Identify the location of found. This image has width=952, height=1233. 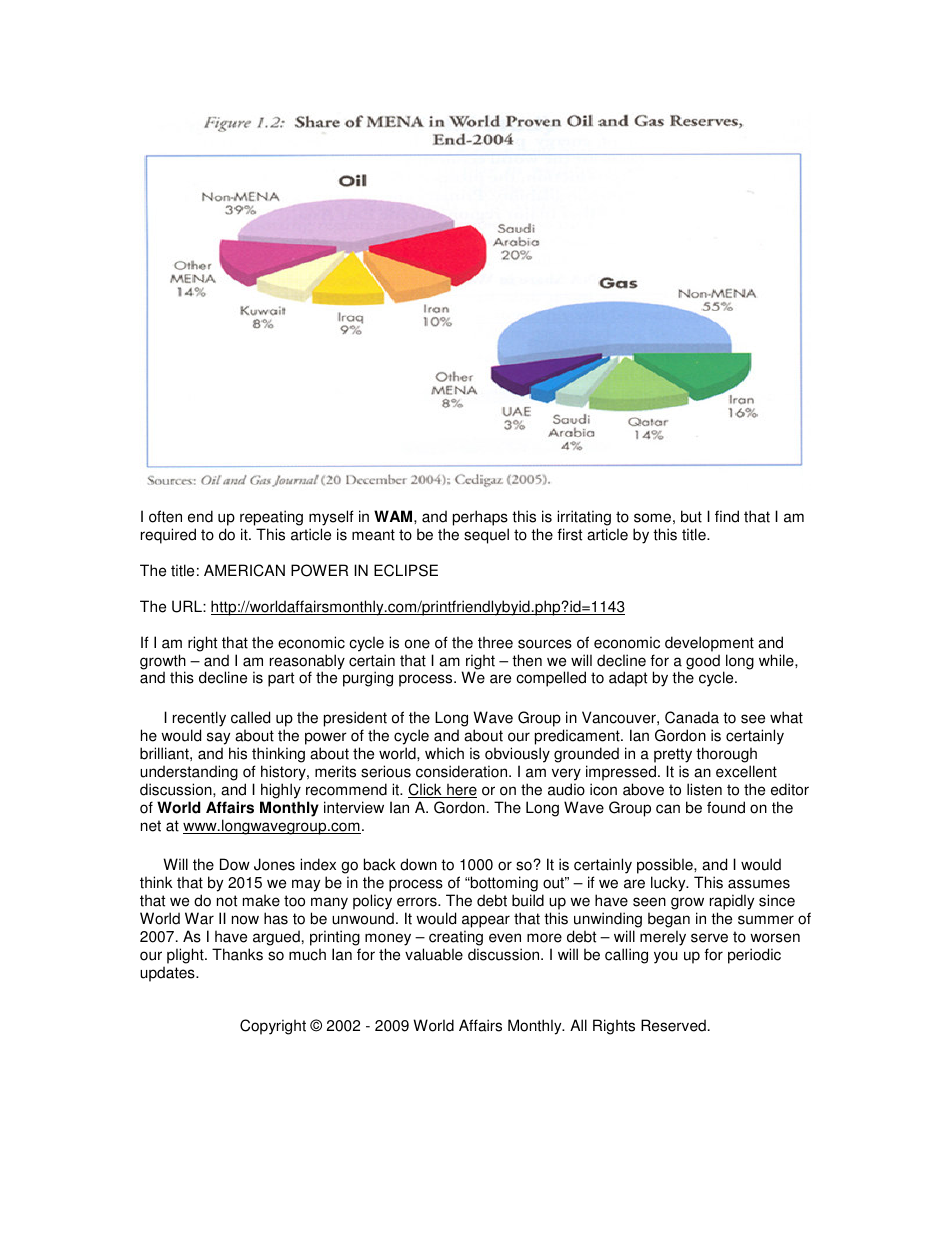
(726, 807).
